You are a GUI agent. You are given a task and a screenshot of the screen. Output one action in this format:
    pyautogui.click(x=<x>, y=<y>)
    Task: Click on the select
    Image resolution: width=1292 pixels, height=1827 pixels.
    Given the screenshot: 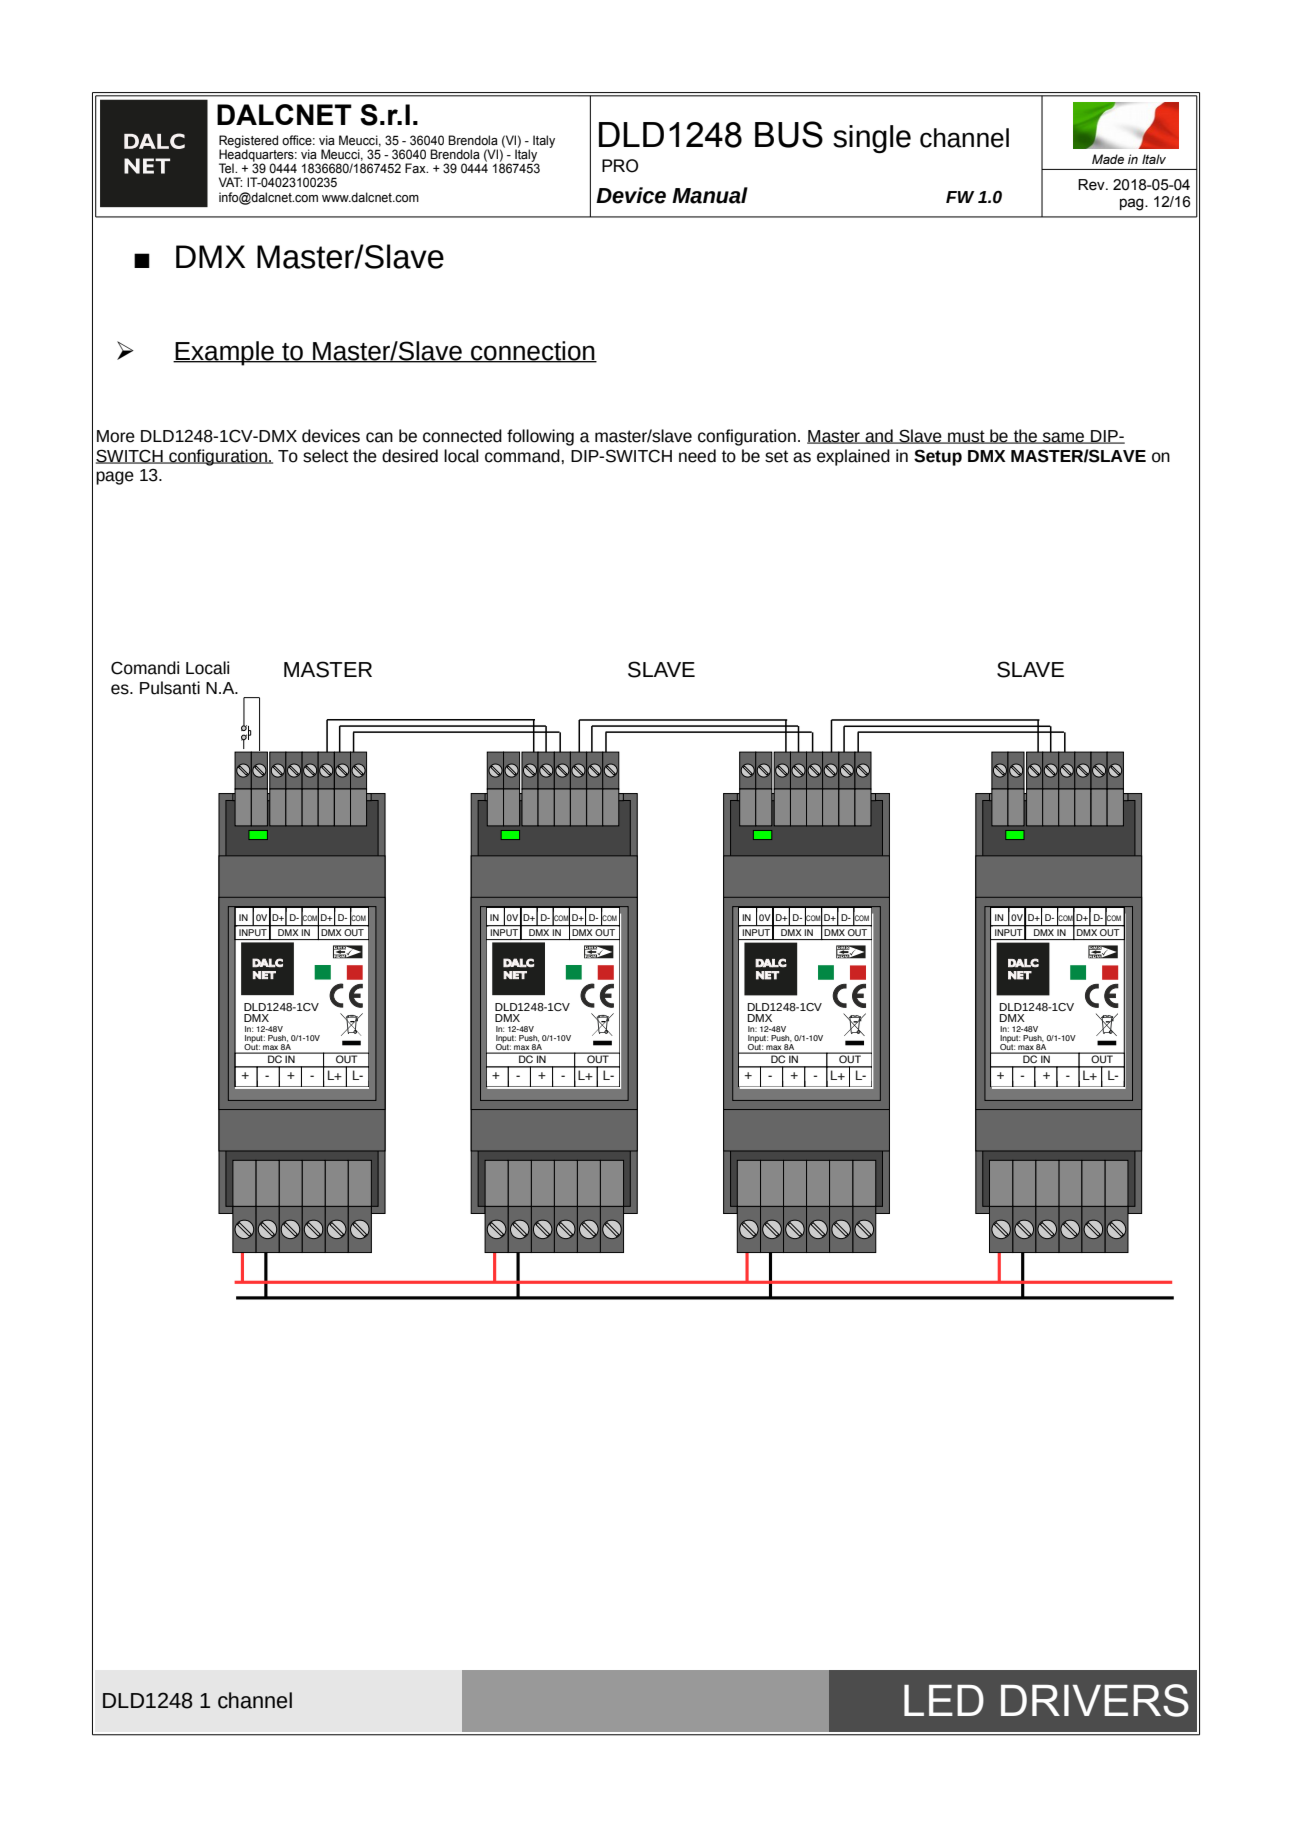 What is the action you would take?
    pyautogui.click(x=325, y=456)
